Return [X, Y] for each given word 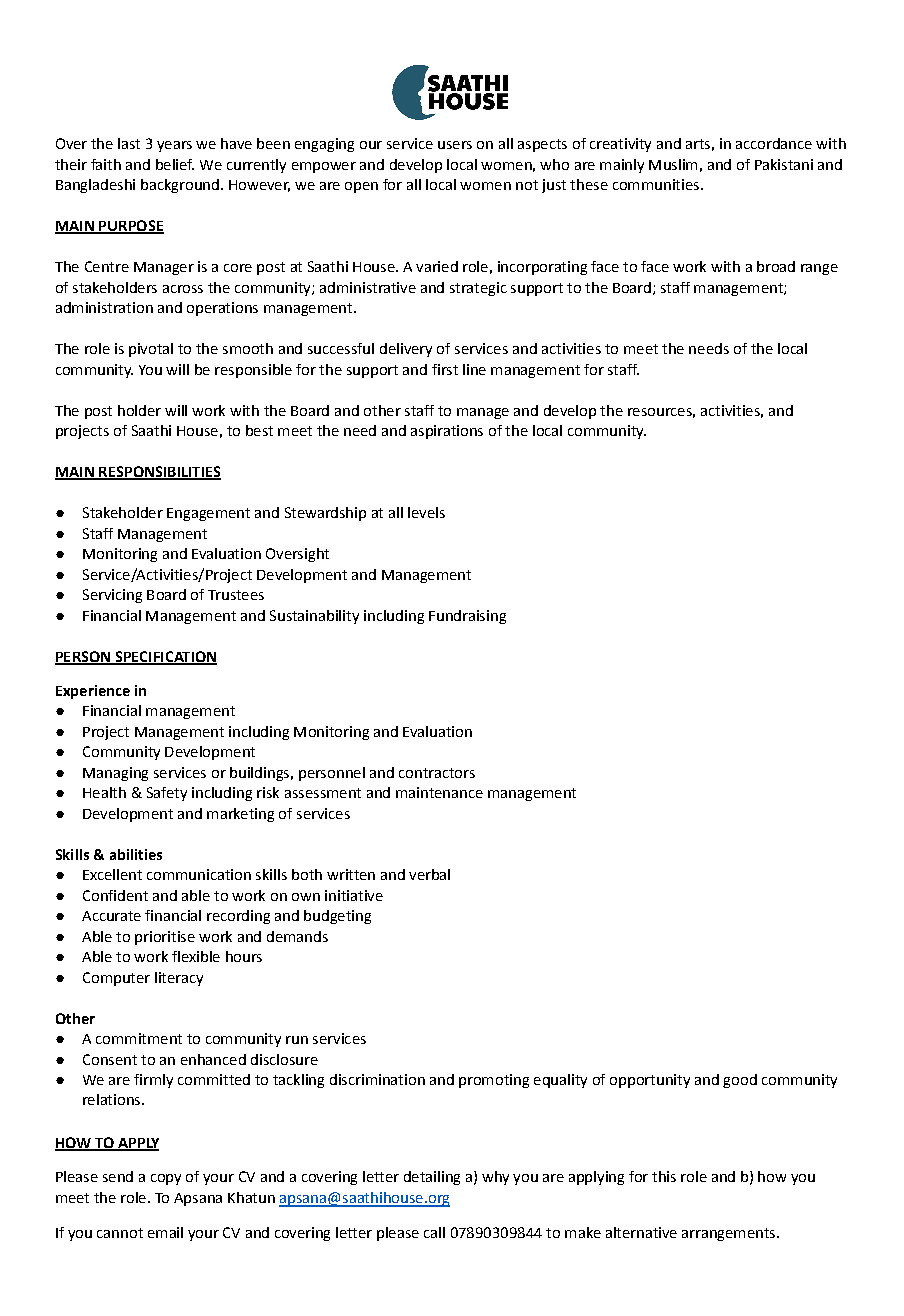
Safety [167, 794]
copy [166, 1179]
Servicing [112, 596]
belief [175, 164]
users [455, 145]
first [445, 369]
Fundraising [467, 617]
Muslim [673, 164]
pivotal [151, 350]
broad [776, 266]
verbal [429, 874]
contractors [437, 773]
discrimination [377, 1079]
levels [426, 512]
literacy [179, 979]
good [740, 1081]
